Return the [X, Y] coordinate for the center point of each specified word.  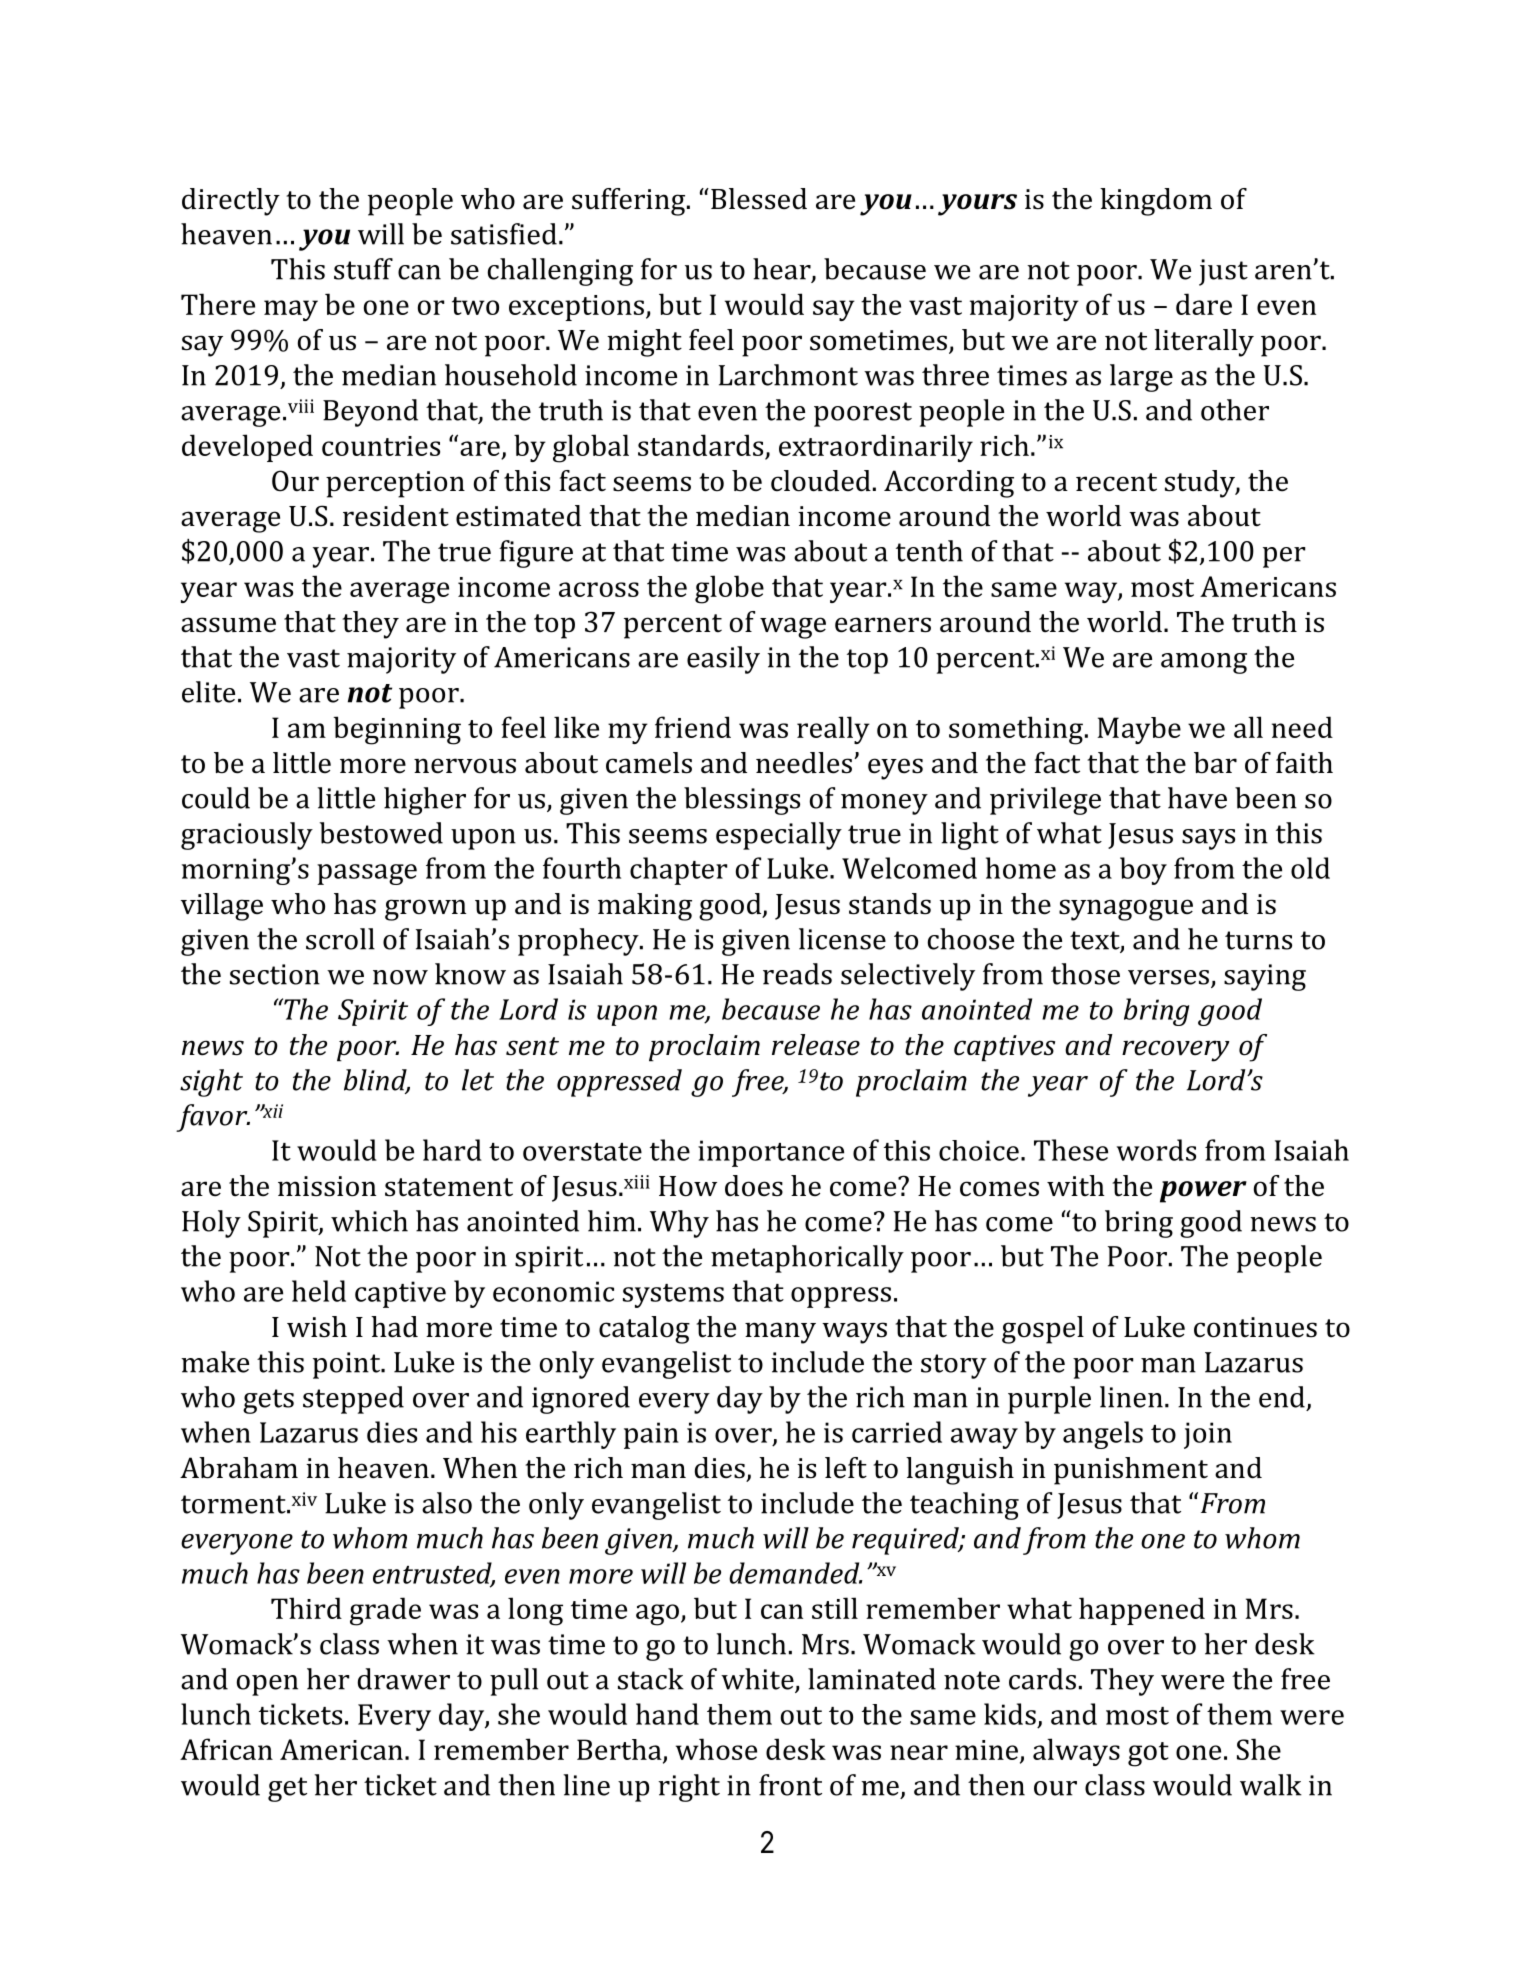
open [267, 1685]
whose [716, 1749]
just [1223, 272]
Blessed [759, 199]
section [275, 974]
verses [1168, 977]
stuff [363, 269]
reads [797, 974]
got [1148, 1754]
